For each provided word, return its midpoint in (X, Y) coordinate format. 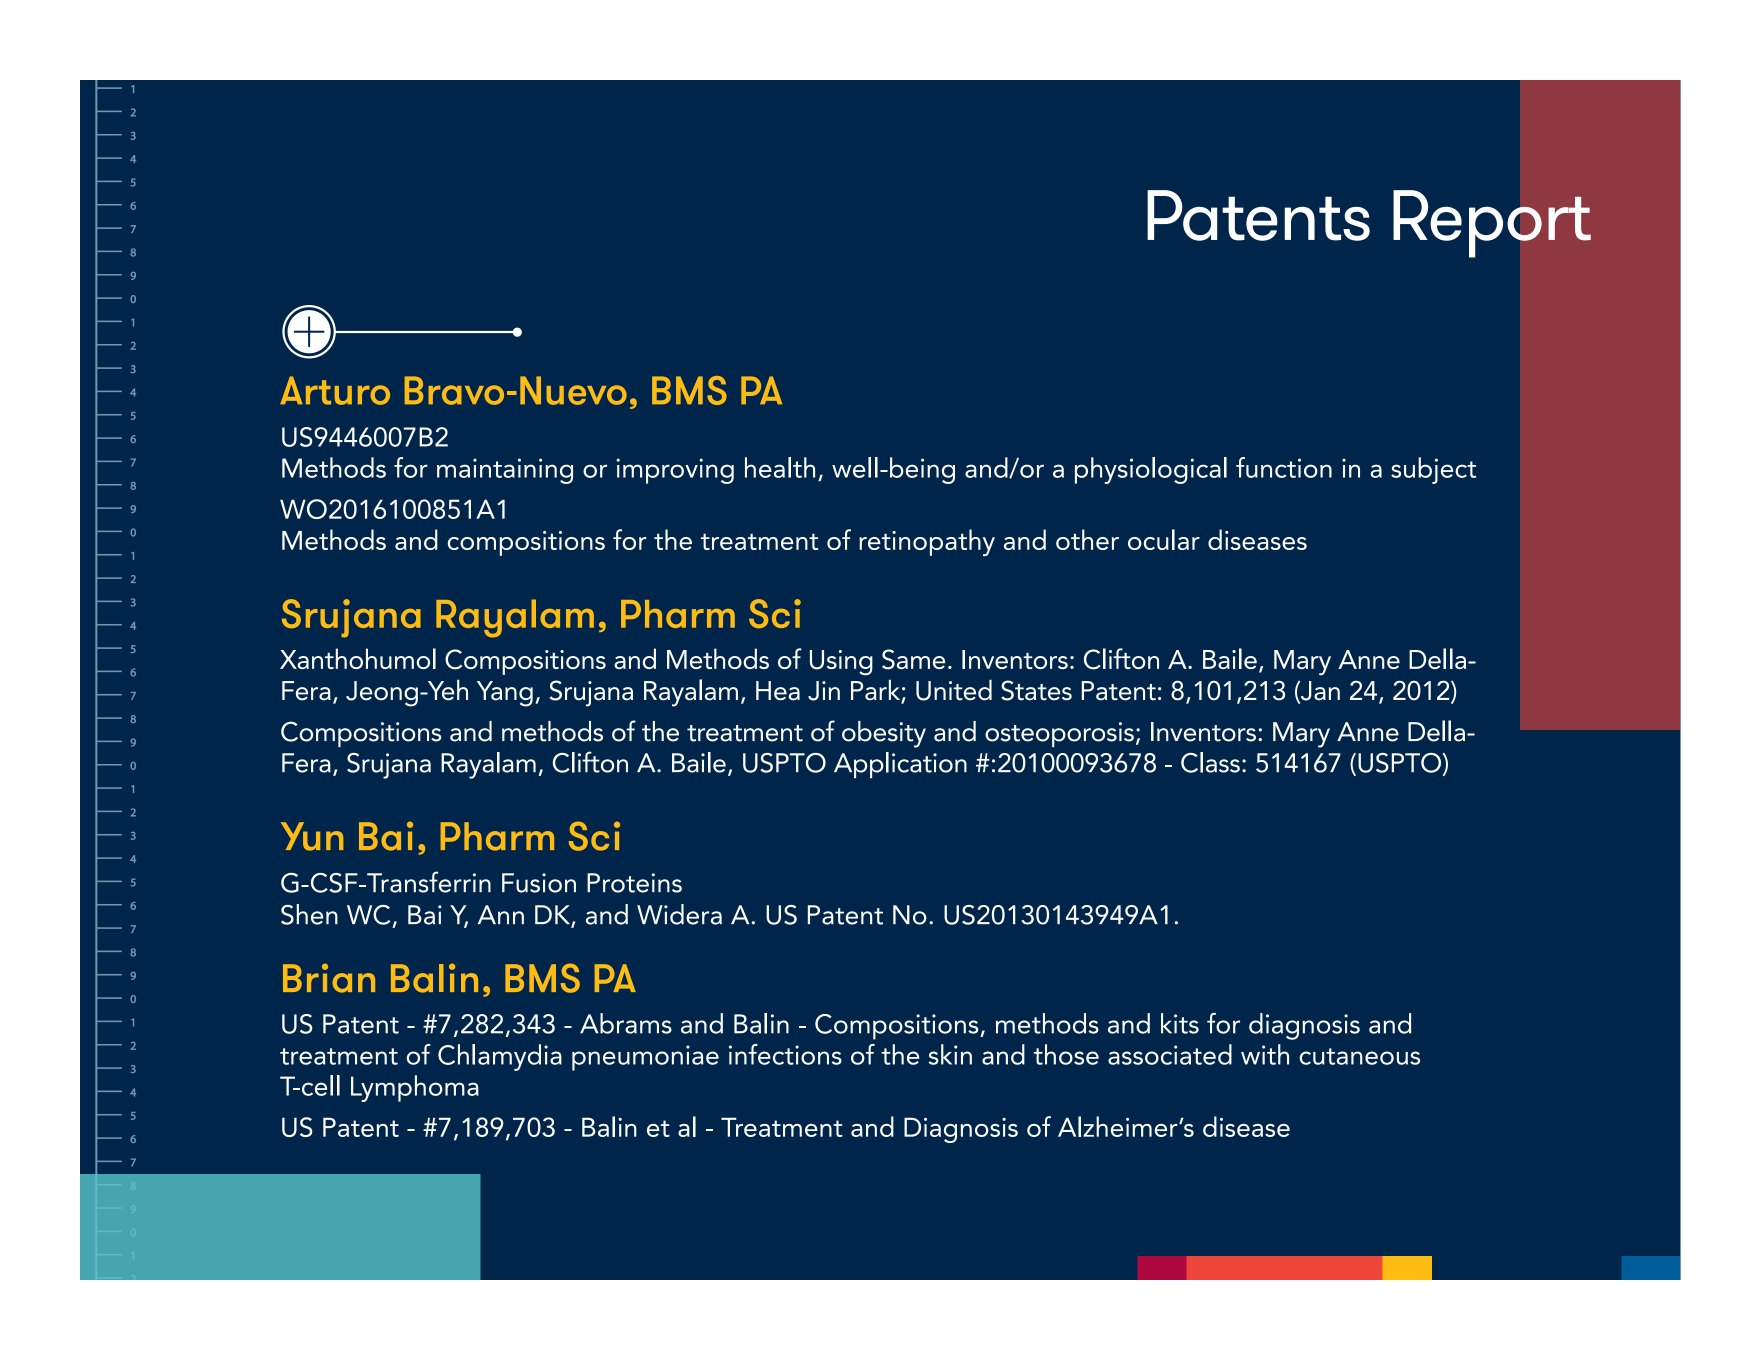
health (780, 467)
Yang (505, 694)
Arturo (335, 390)
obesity (884, 734)
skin (950, 1054)
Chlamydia (500, 1057)
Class (1210, 762)
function (1284, 467)
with (1265, 1054)
